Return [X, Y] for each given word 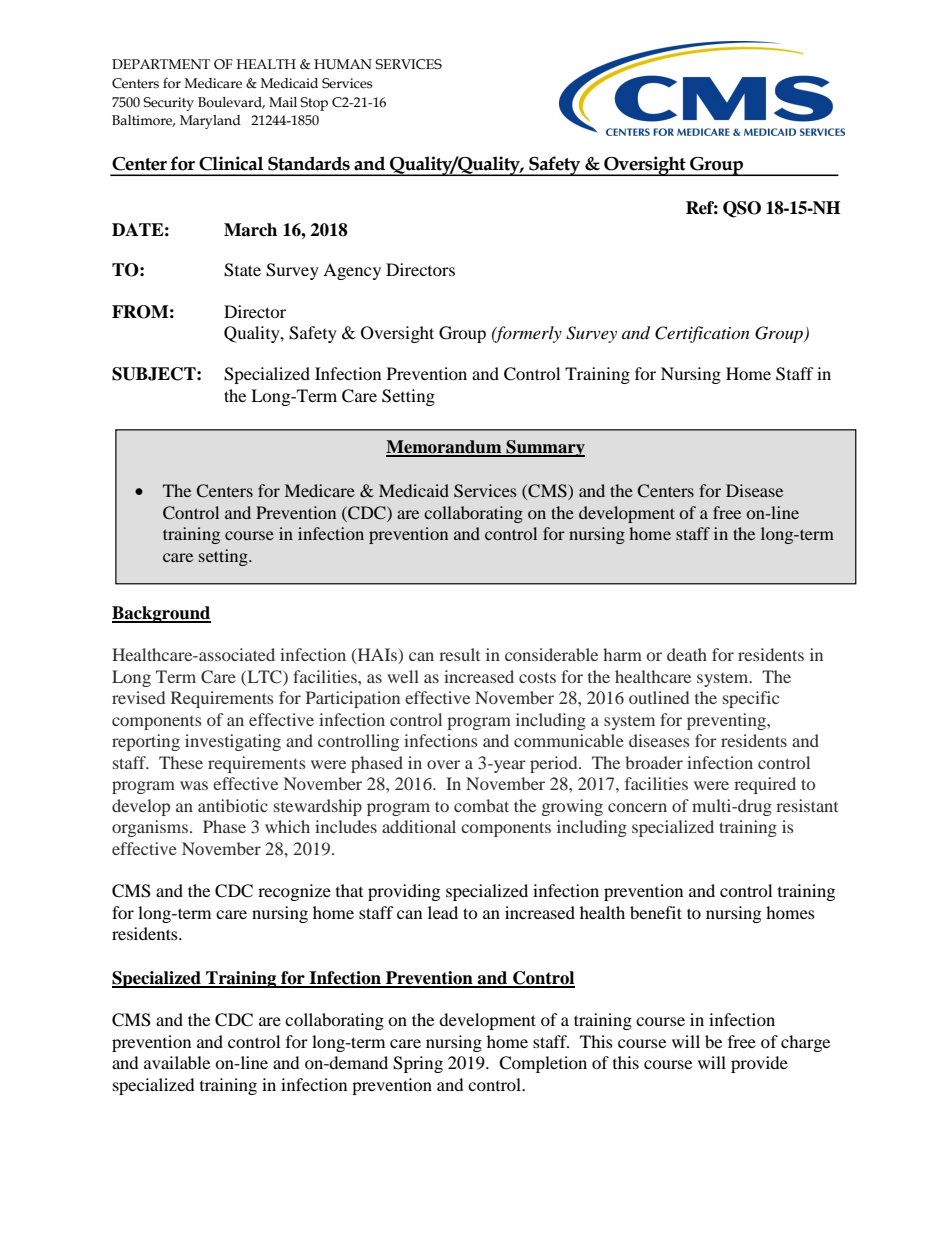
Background [161, 614]
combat [481, 805]
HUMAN [343, 64]
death [687, 654]
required [765, 785]
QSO [742, 209]
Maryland [210, 122]
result [459, 654]
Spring [418, 1064]
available [177, 1062]
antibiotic [233, 805]
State [242, 270]
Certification [702, 334]
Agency [352, 271]
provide [759, 1064]
